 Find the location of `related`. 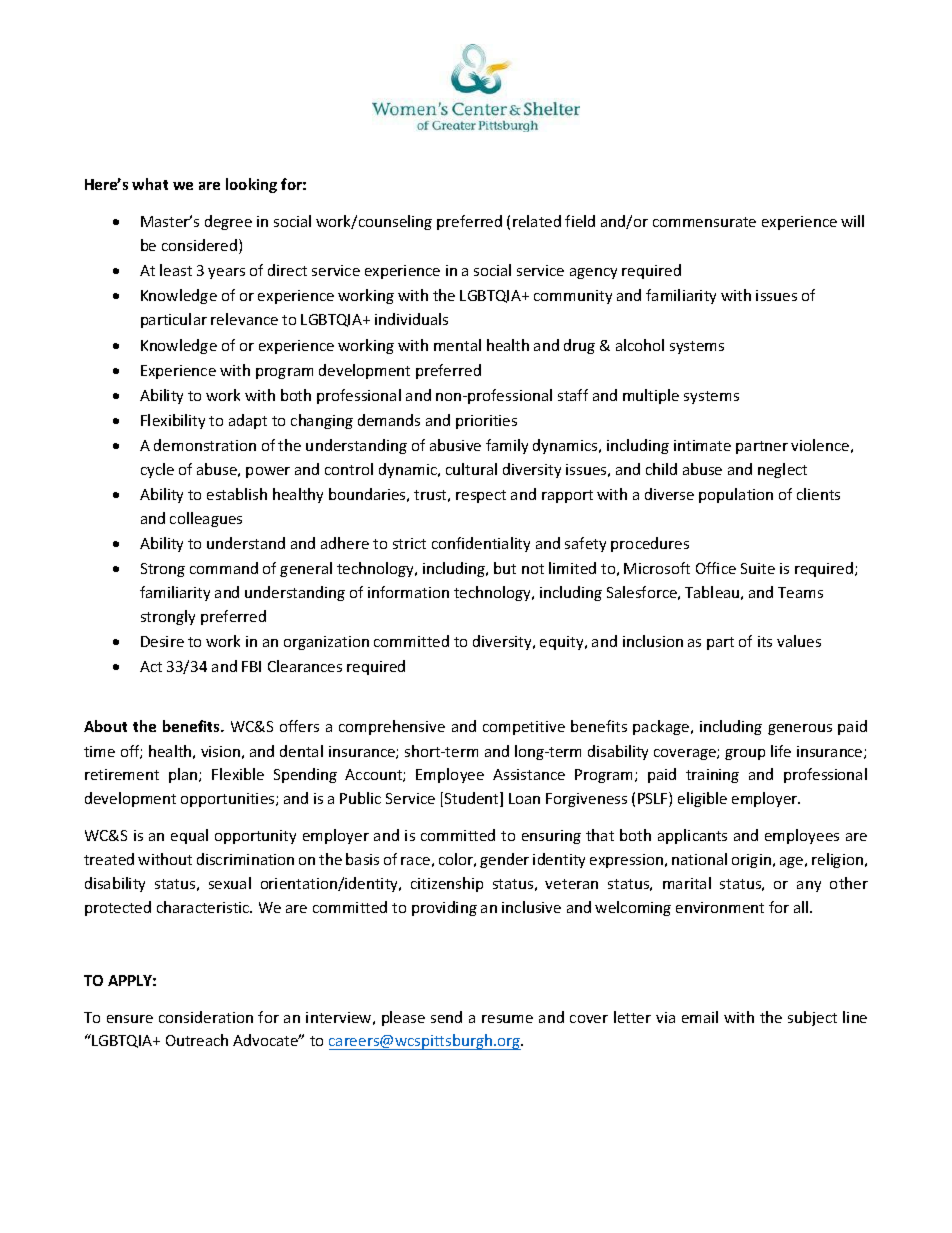

related is located at coordinates (537, 221).
